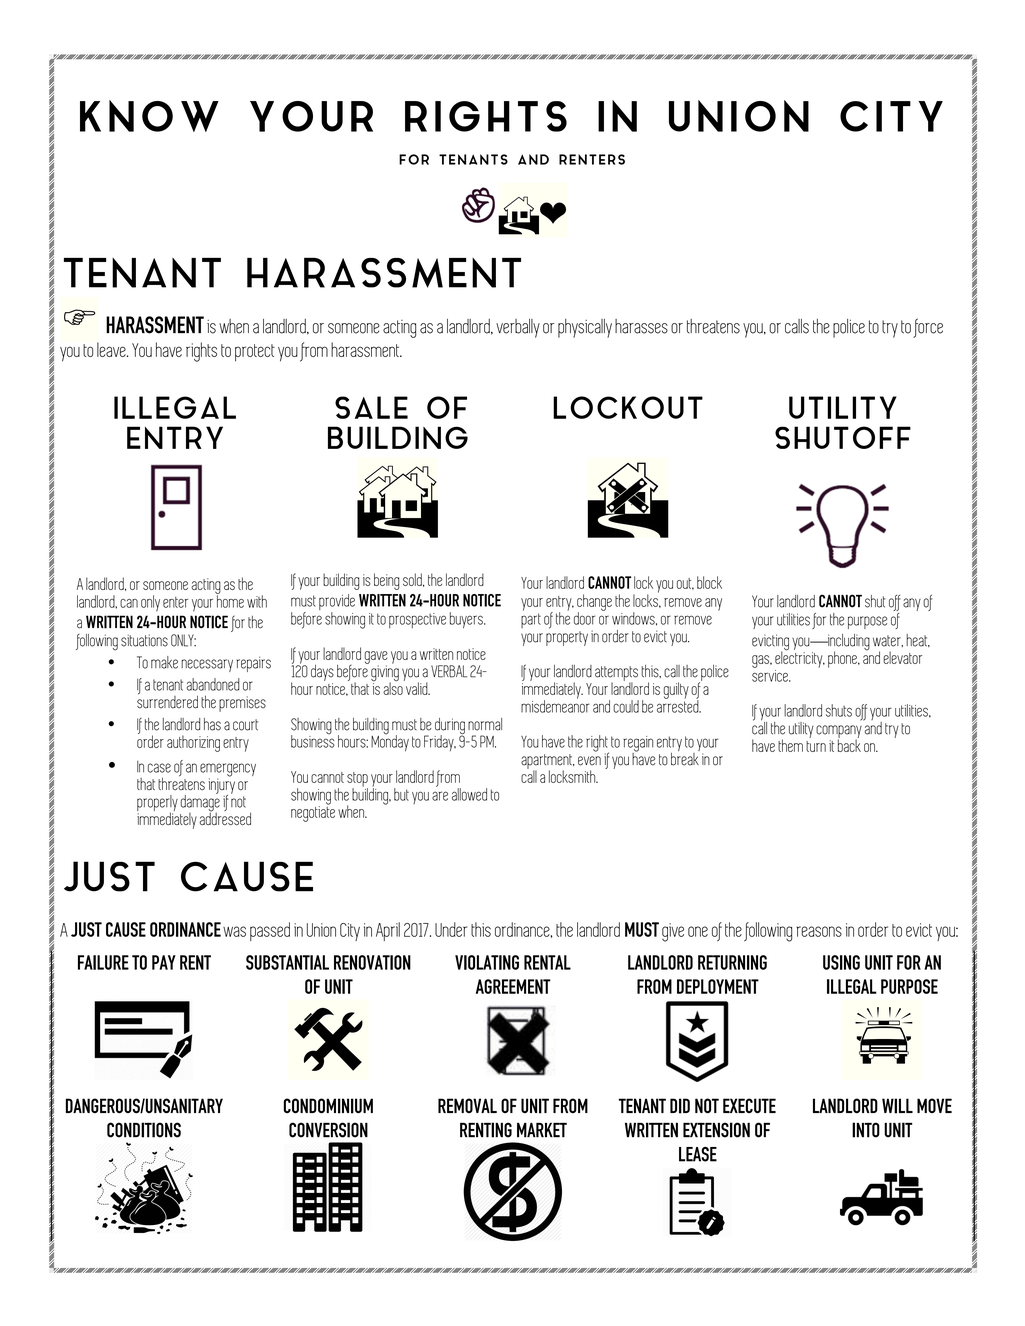 The width and height of the page is (1025, 1326). Describe the element at coordinates (641, 326) in the page. I see `harasses` at that location.
